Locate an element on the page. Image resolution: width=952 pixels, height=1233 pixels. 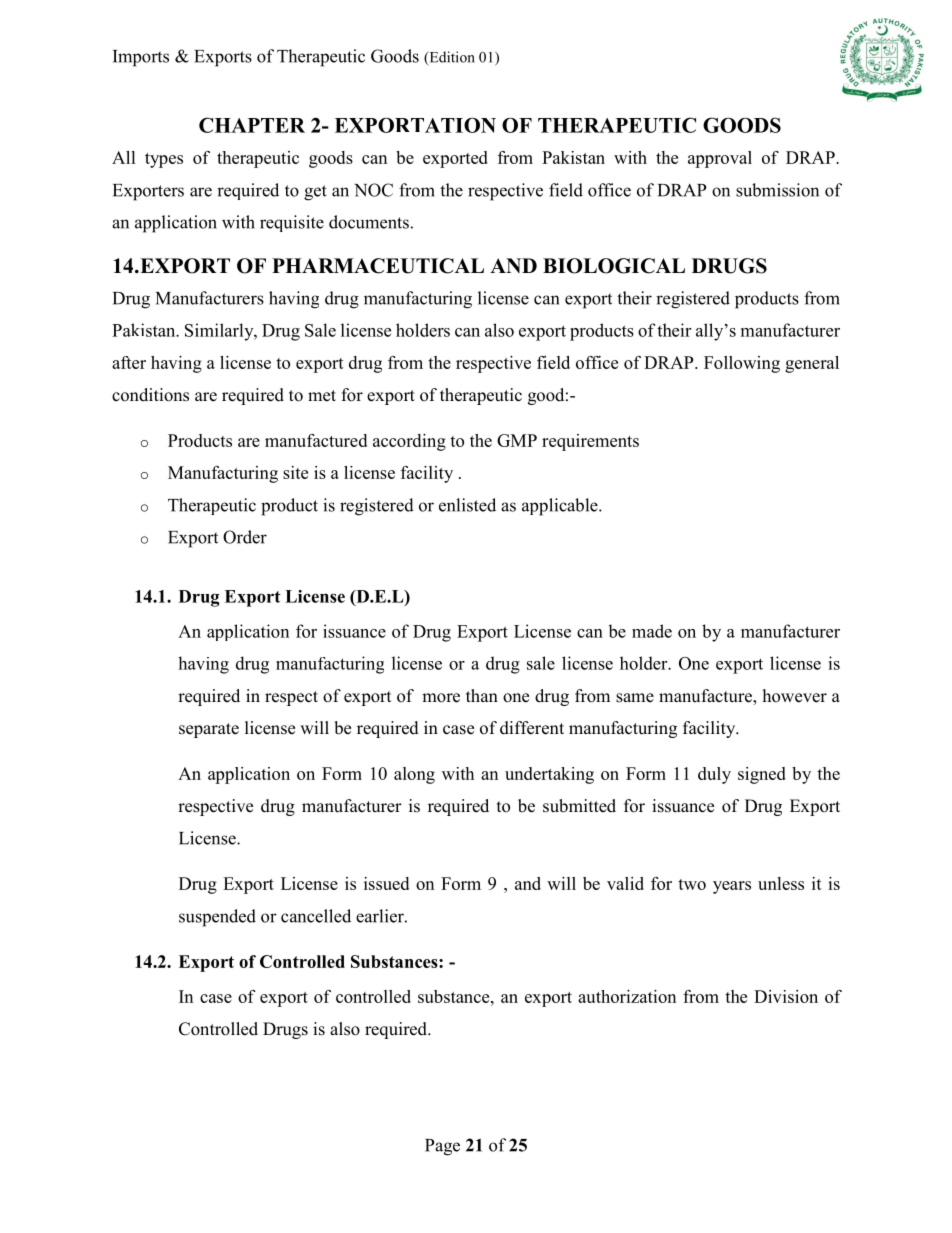
authorization is located at coordinates (627, 996).
